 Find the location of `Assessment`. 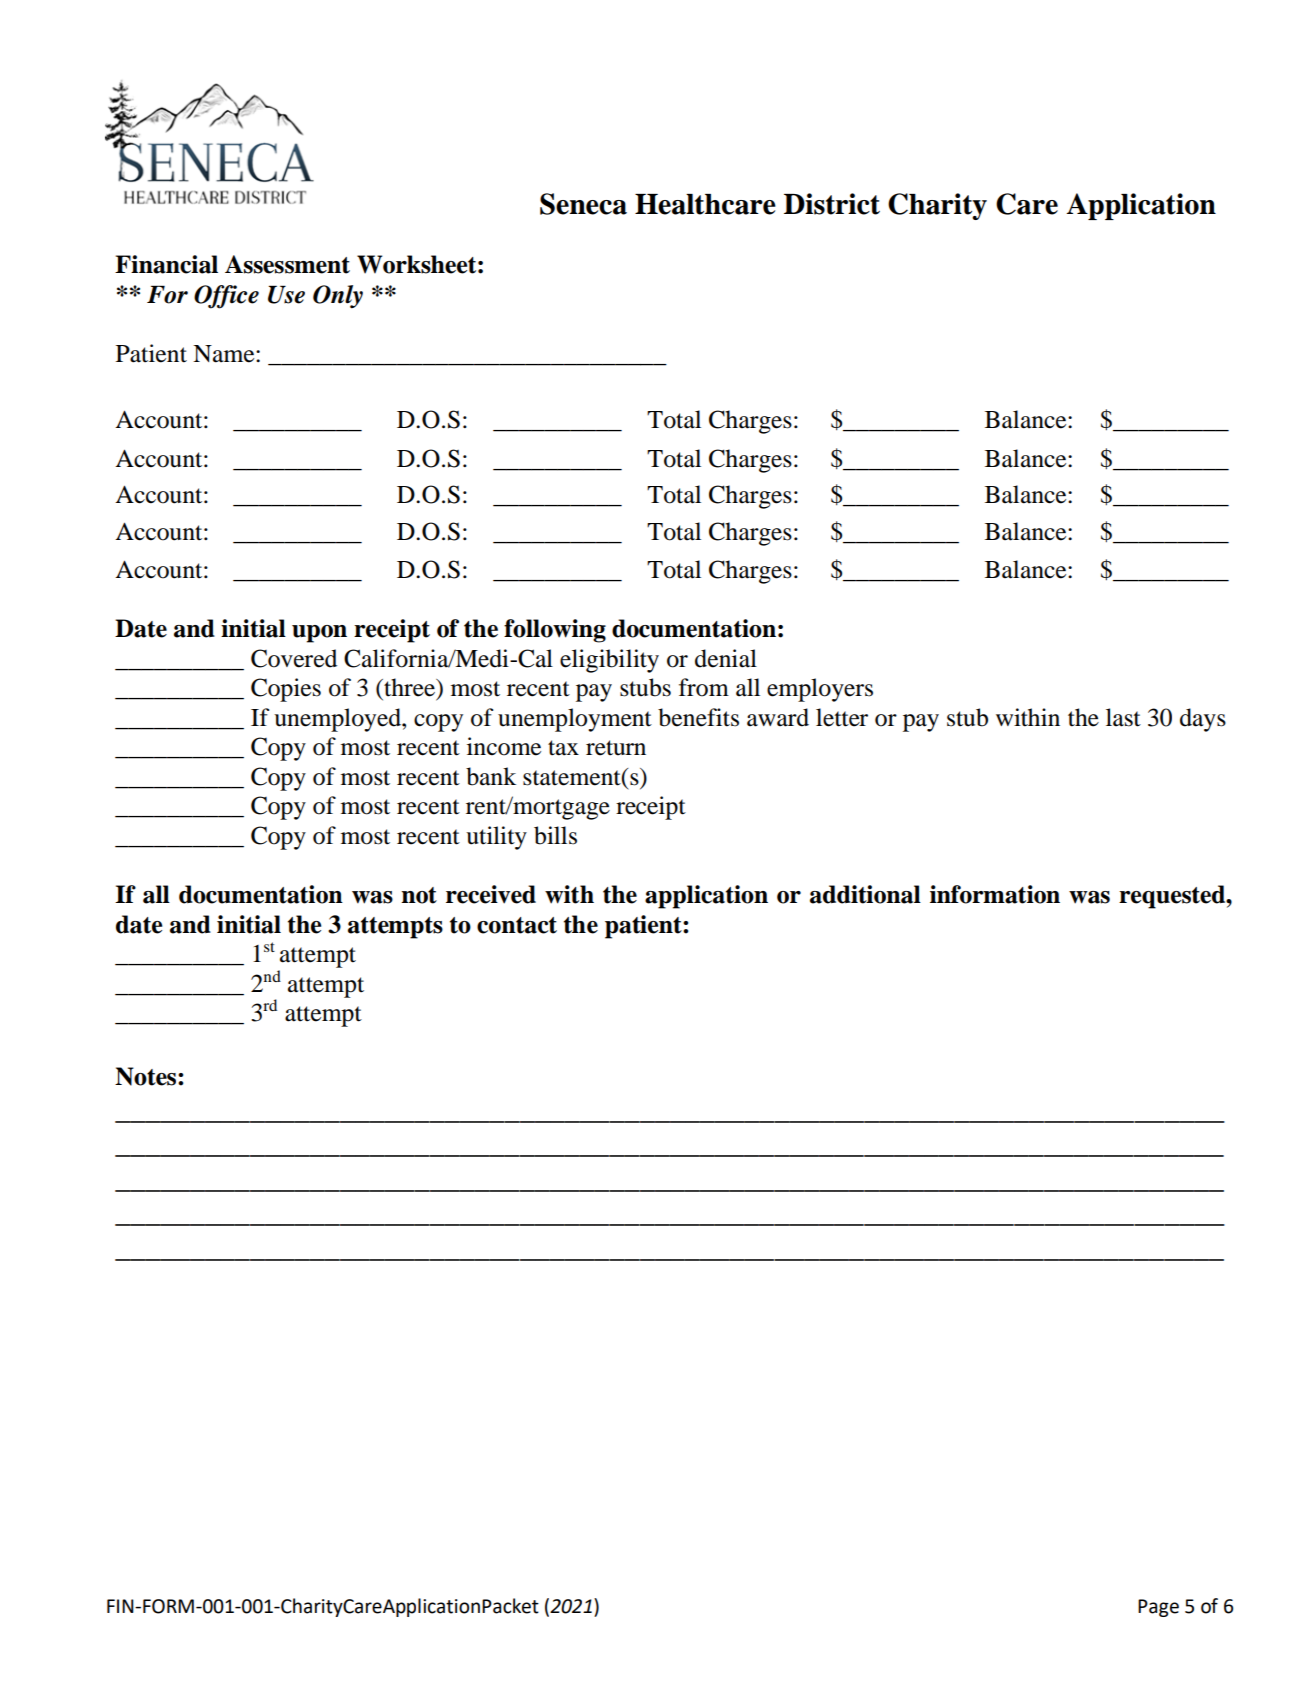

Assessment is located at coordinates (287, 264).
